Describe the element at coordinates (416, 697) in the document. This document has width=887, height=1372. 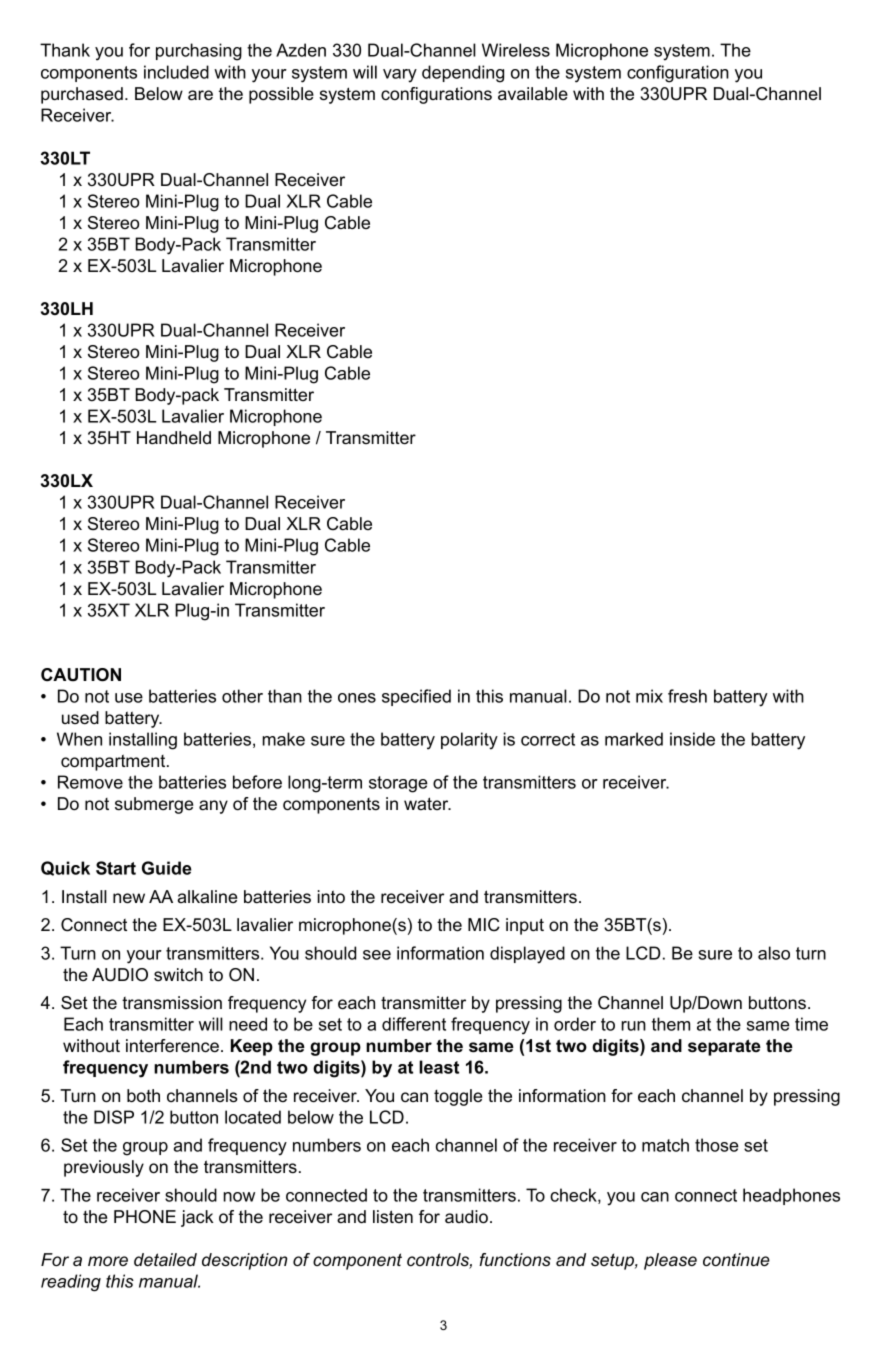
I see `specified` at that location.
